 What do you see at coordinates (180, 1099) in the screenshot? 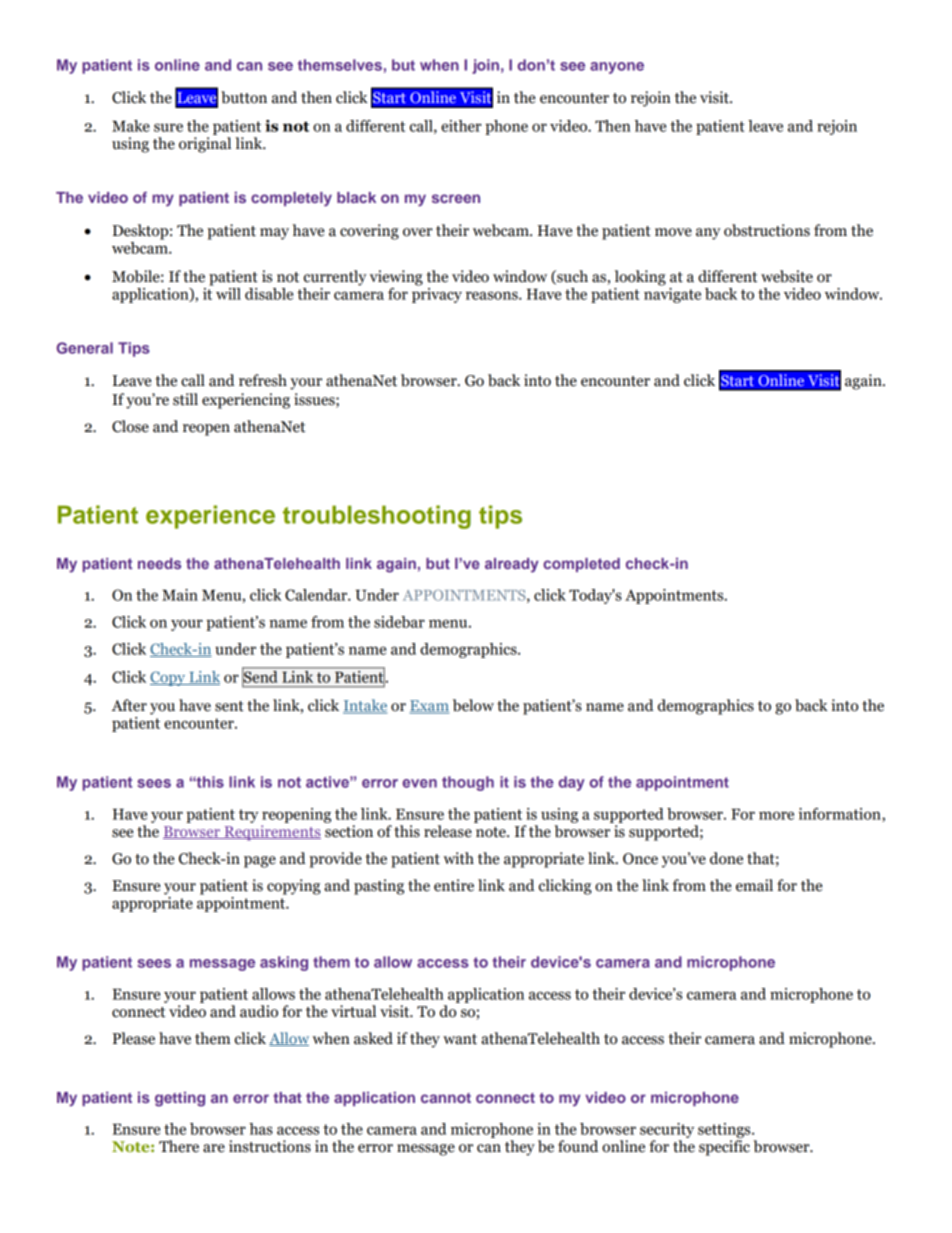
I see `getting` at bounding box center [180, 1099].
